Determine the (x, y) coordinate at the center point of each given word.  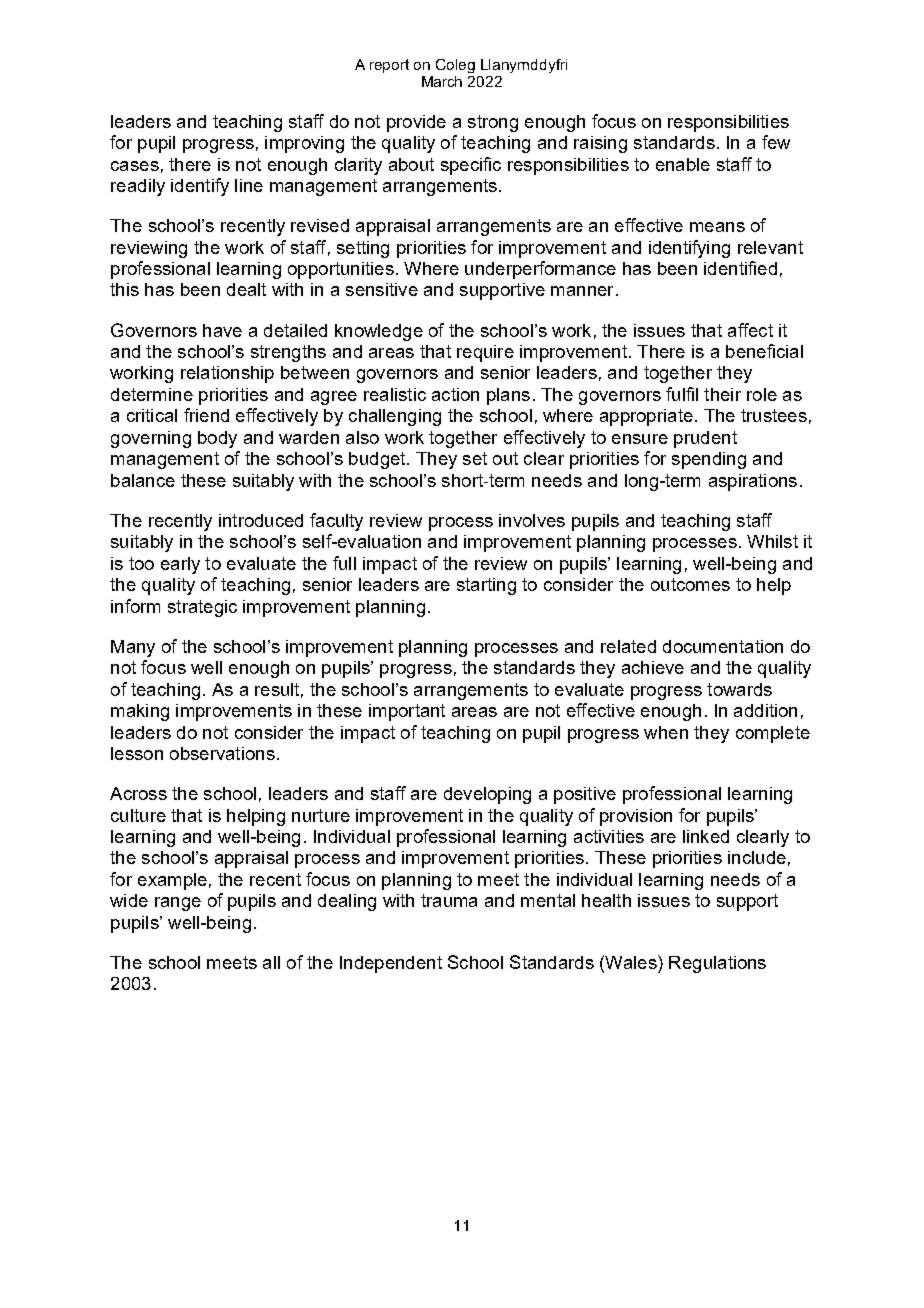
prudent (705, 439)
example (172, 881)
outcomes (690, 584)
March (442, 81)
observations (222, 753)
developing (487, 795)
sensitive (382, 289)
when (666, 732)
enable (683, 164)
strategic (202, 608)
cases (135, 166)
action (455, 394)
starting (486, 586)
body (217, 439)
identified (740, 268)
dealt (246, 289)
